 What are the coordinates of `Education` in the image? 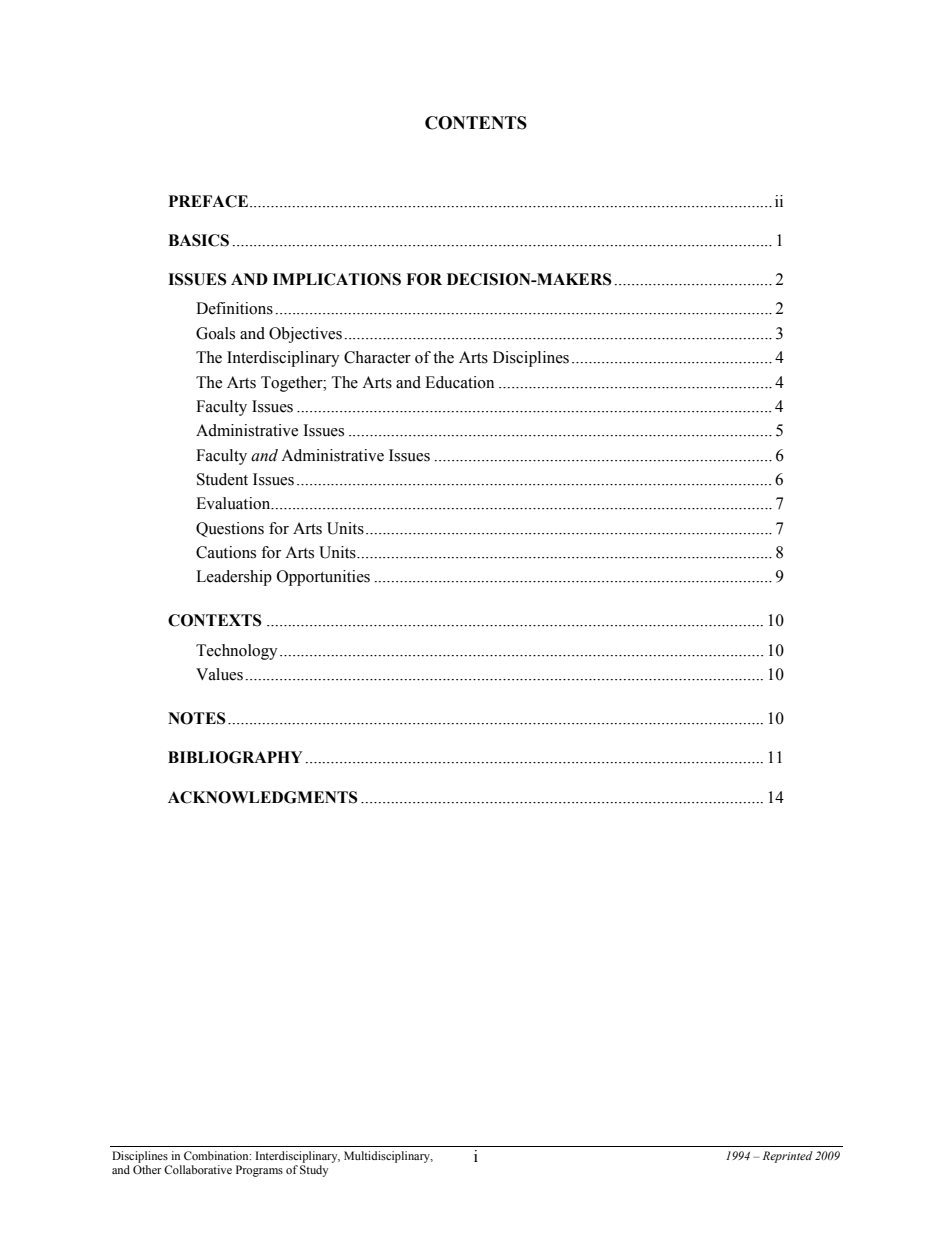 It's located at (459, 382).
